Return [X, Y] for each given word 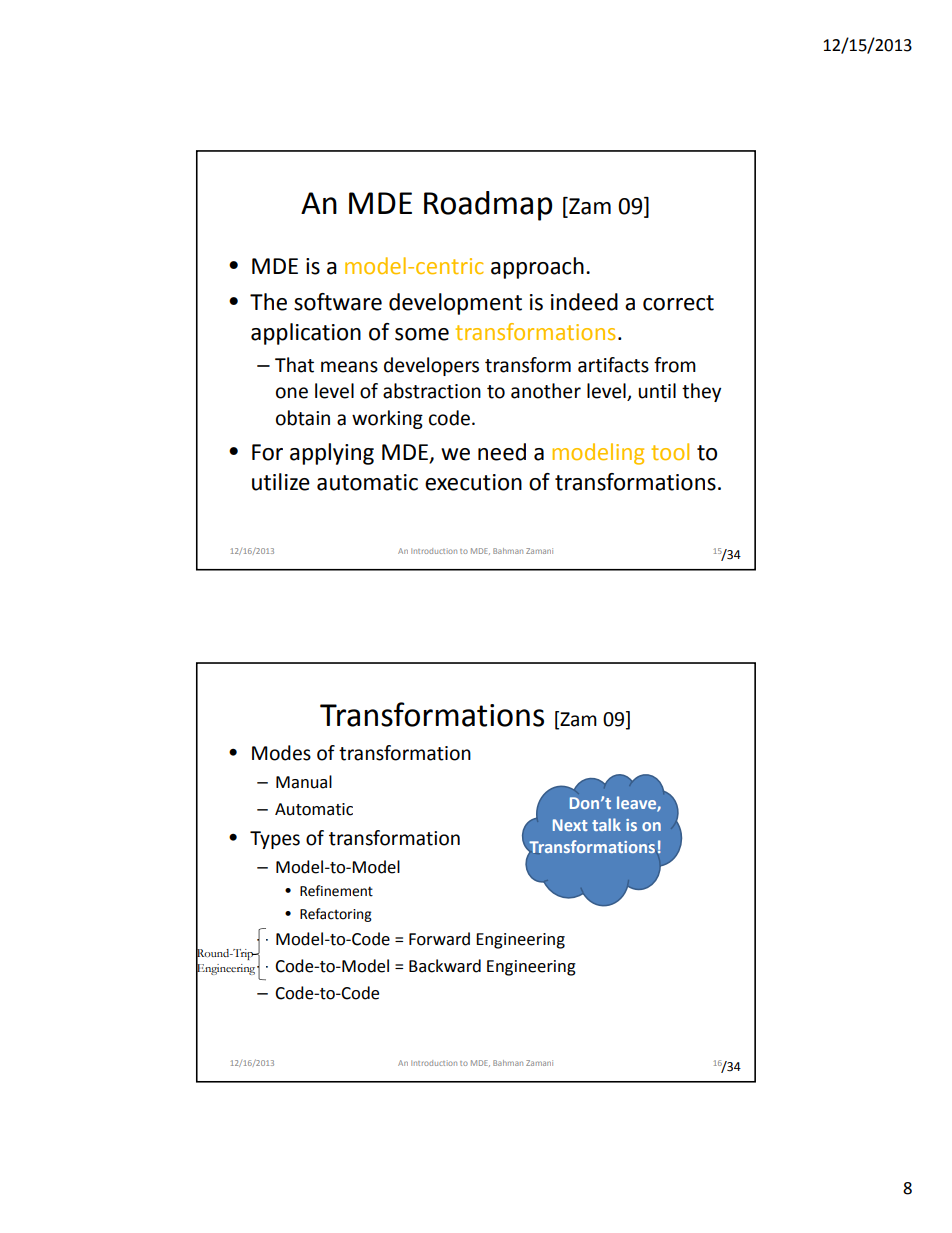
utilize [281, 482]
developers [431, 366]
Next [570, 825]
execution [473, 482]
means [349, 367]
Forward [439, 939]
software [338, 302]
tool [670, 451]
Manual [304, 782]
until [657, 391]
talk [606, 824]
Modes [281, 753]
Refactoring [336, 915]
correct [678, 303]
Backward [445, 966]
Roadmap [488, 206]
